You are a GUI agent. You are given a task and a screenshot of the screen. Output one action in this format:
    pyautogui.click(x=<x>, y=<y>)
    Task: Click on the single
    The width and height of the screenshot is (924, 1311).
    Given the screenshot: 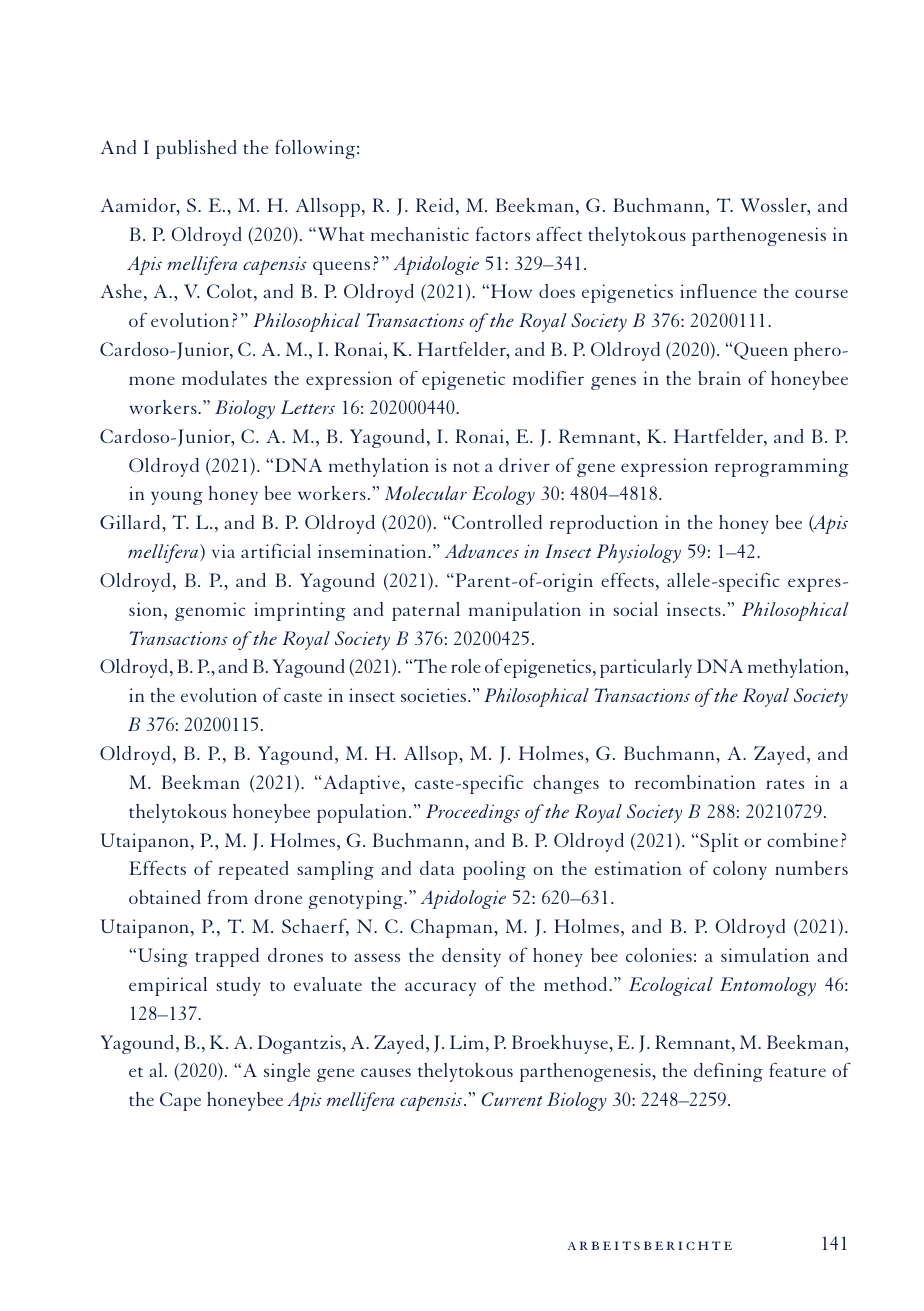 What is the action you would take?
    pyautogui.click(x=287, y=1072)
